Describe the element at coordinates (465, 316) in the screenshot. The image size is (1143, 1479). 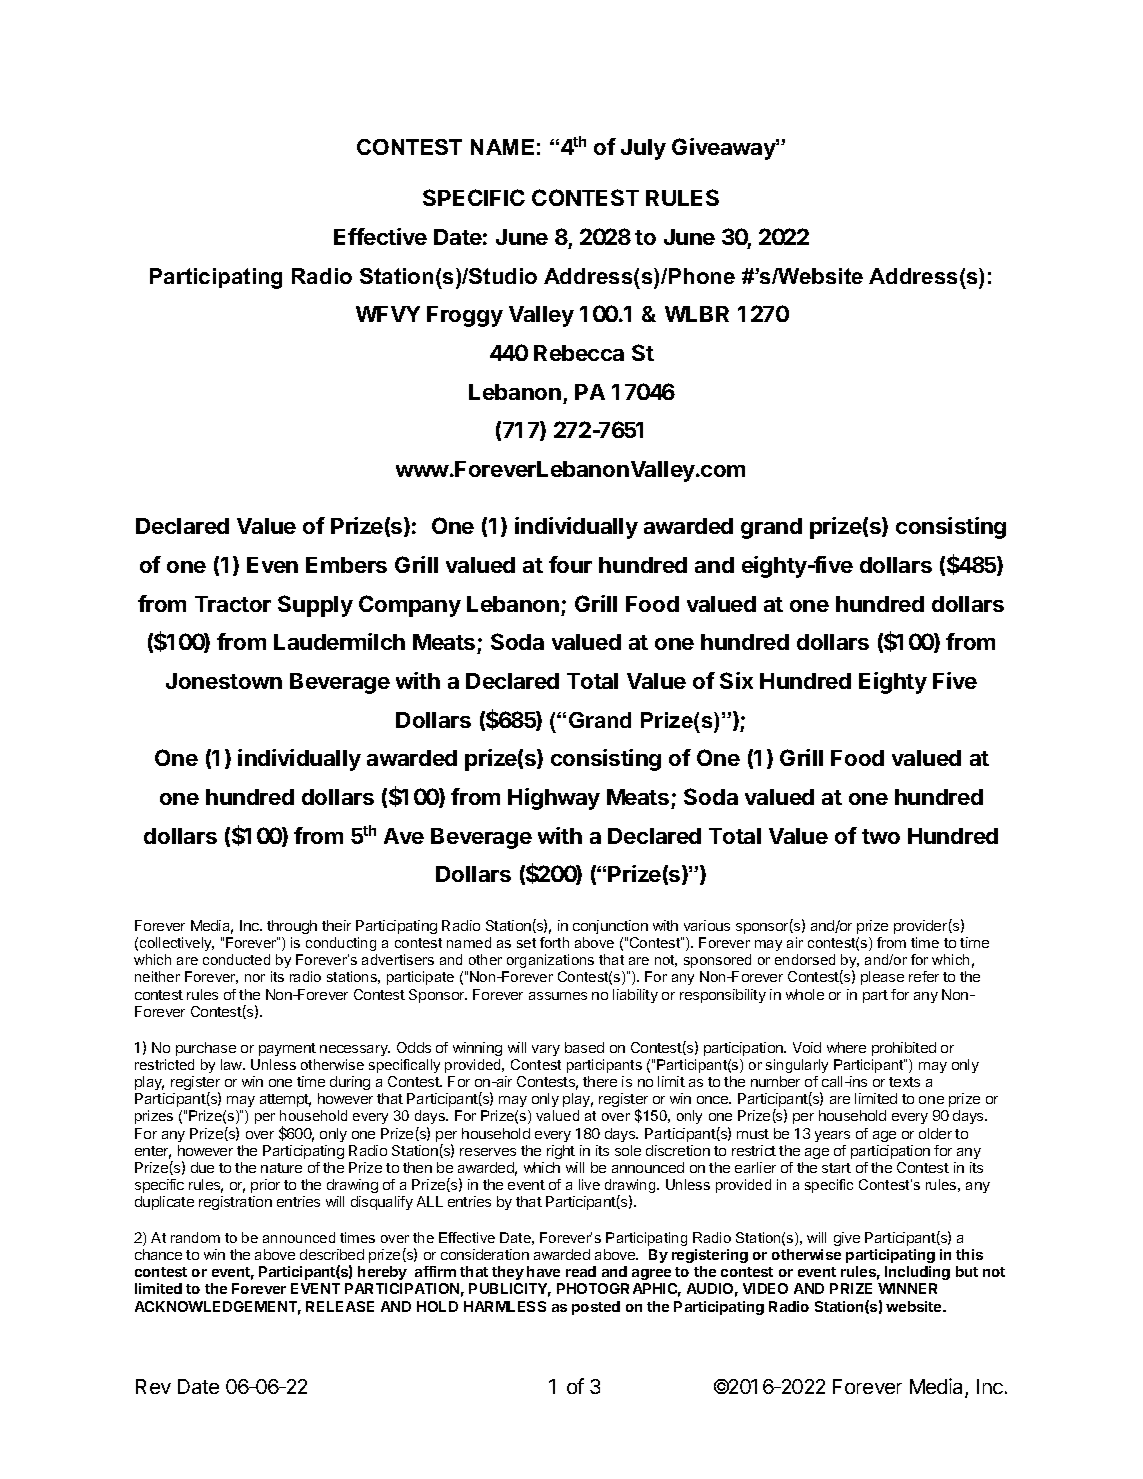
I see `Froggy` at that location.
